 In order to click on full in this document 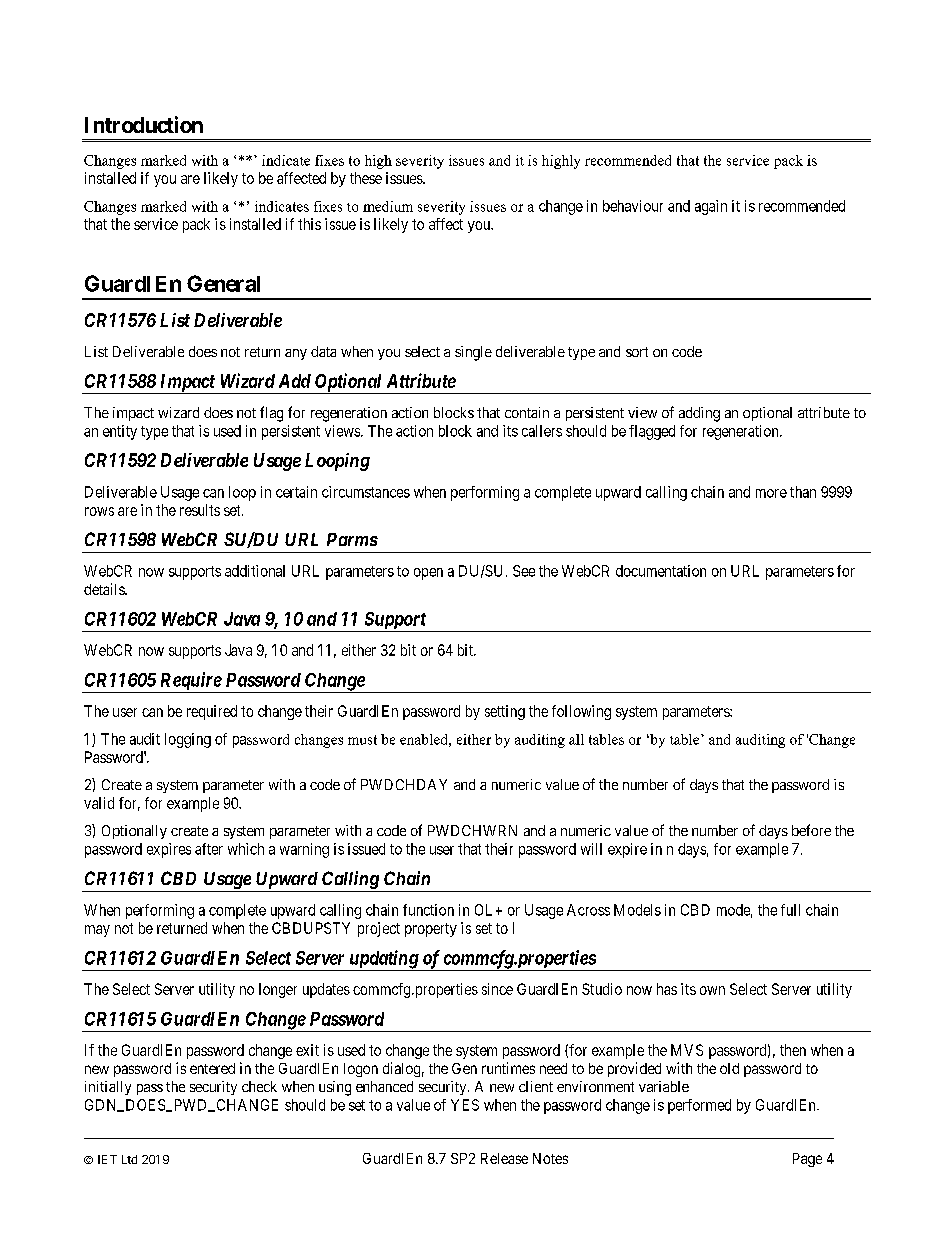, I will do `click(790, 910)`.
